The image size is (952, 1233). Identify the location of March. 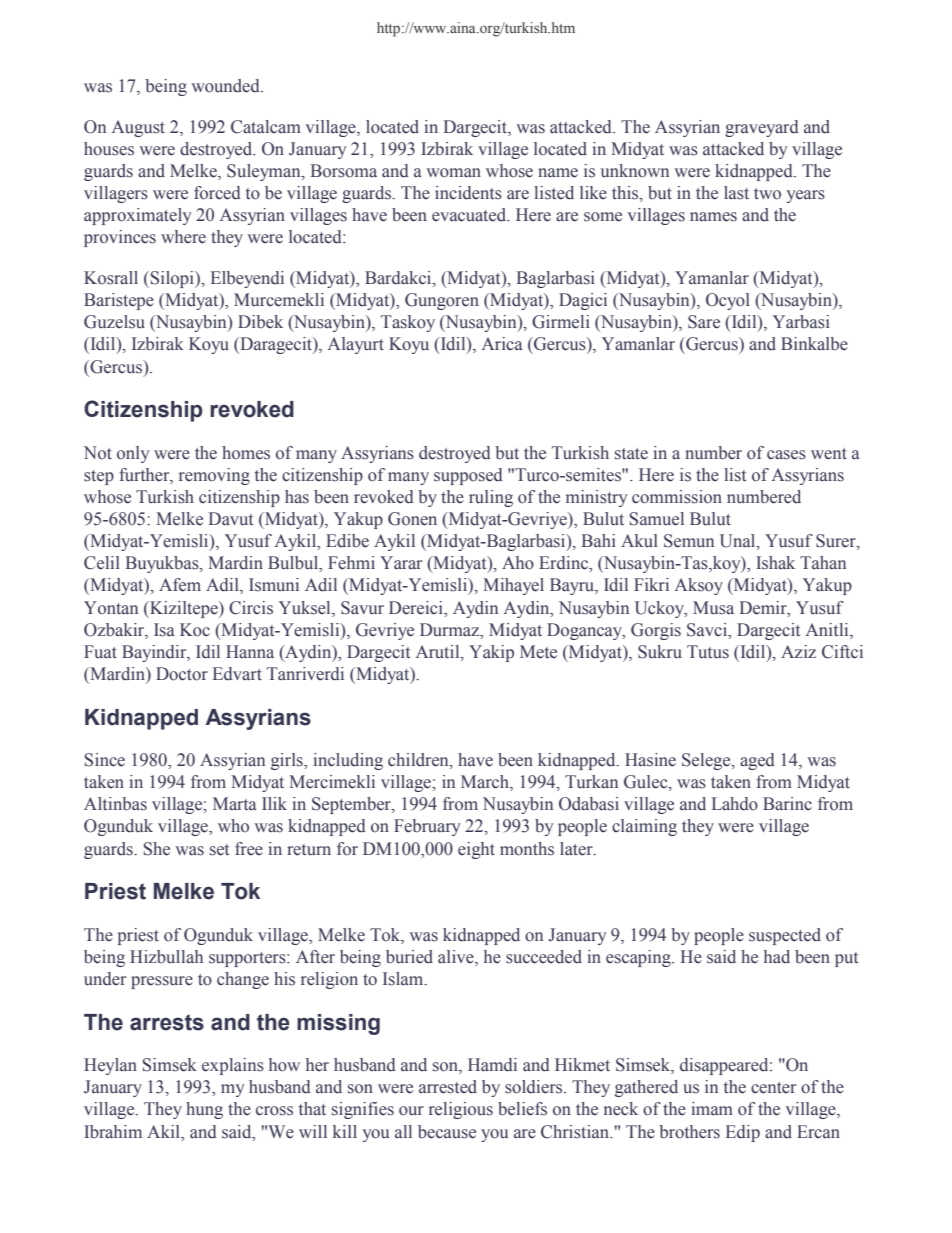
(486, 783).
